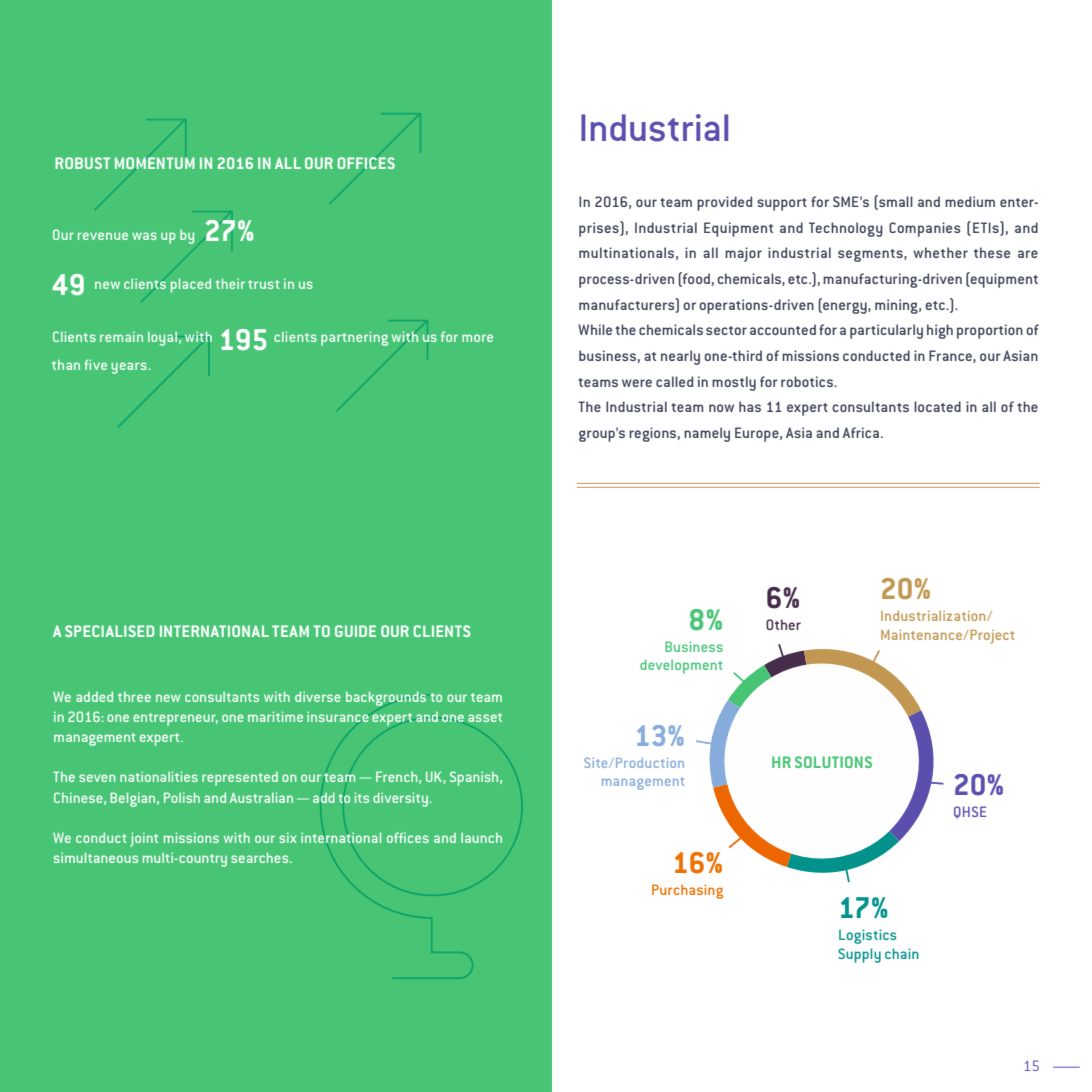 Image resolution: width=1092 pixels, height=1092 pixels. I want to click on searches, so click(261, 857).
